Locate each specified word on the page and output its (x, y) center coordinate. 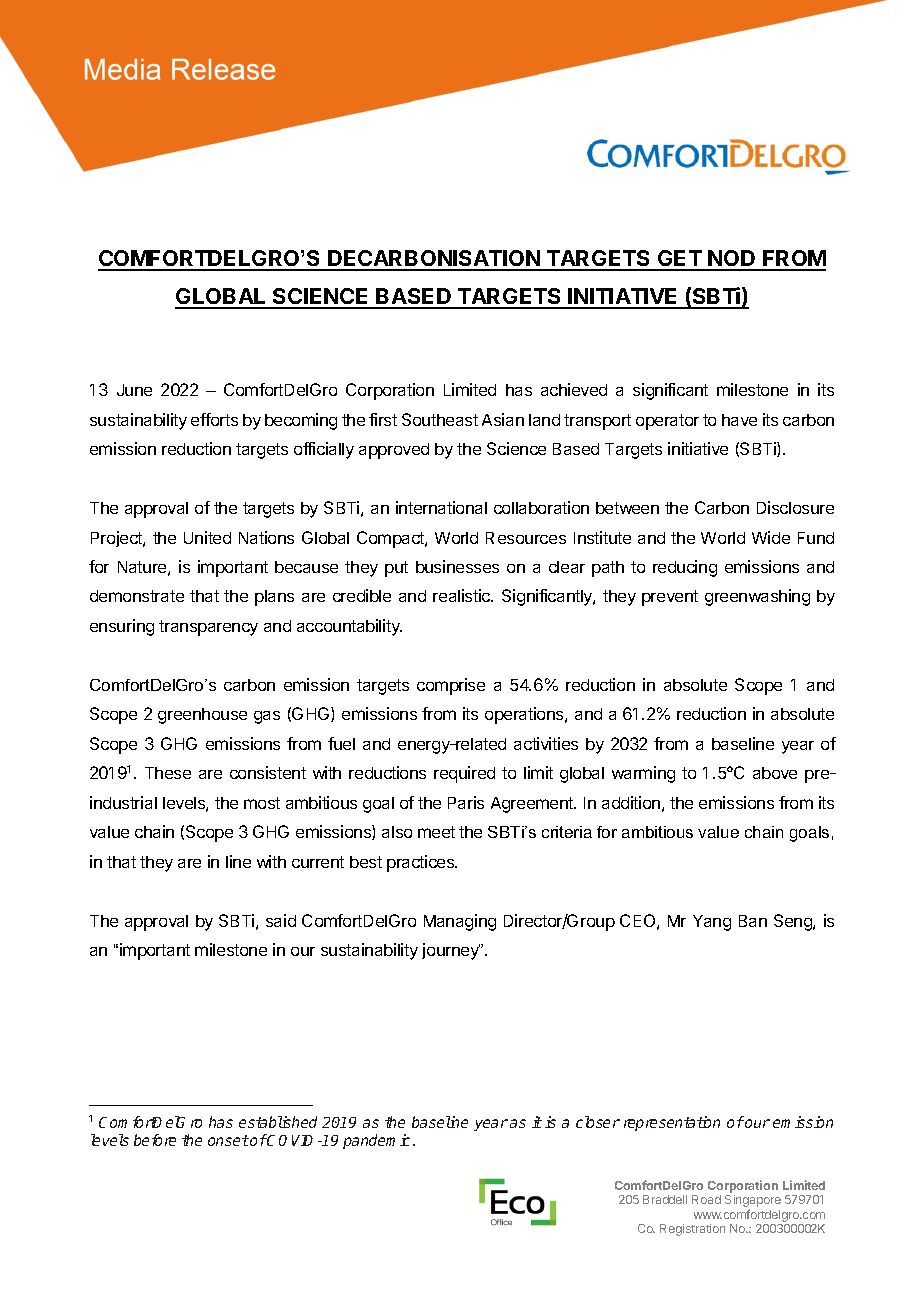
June (134, 390)
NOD (732, 260)
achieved (574, 389)
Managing (460, 922)
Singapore (753, 1202)
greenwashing (757, 597)
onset (228, 1140)
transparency (208, 628)
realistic (463, 595)
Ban (753, 921)
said (281, 920)
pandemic (378, 1141)
